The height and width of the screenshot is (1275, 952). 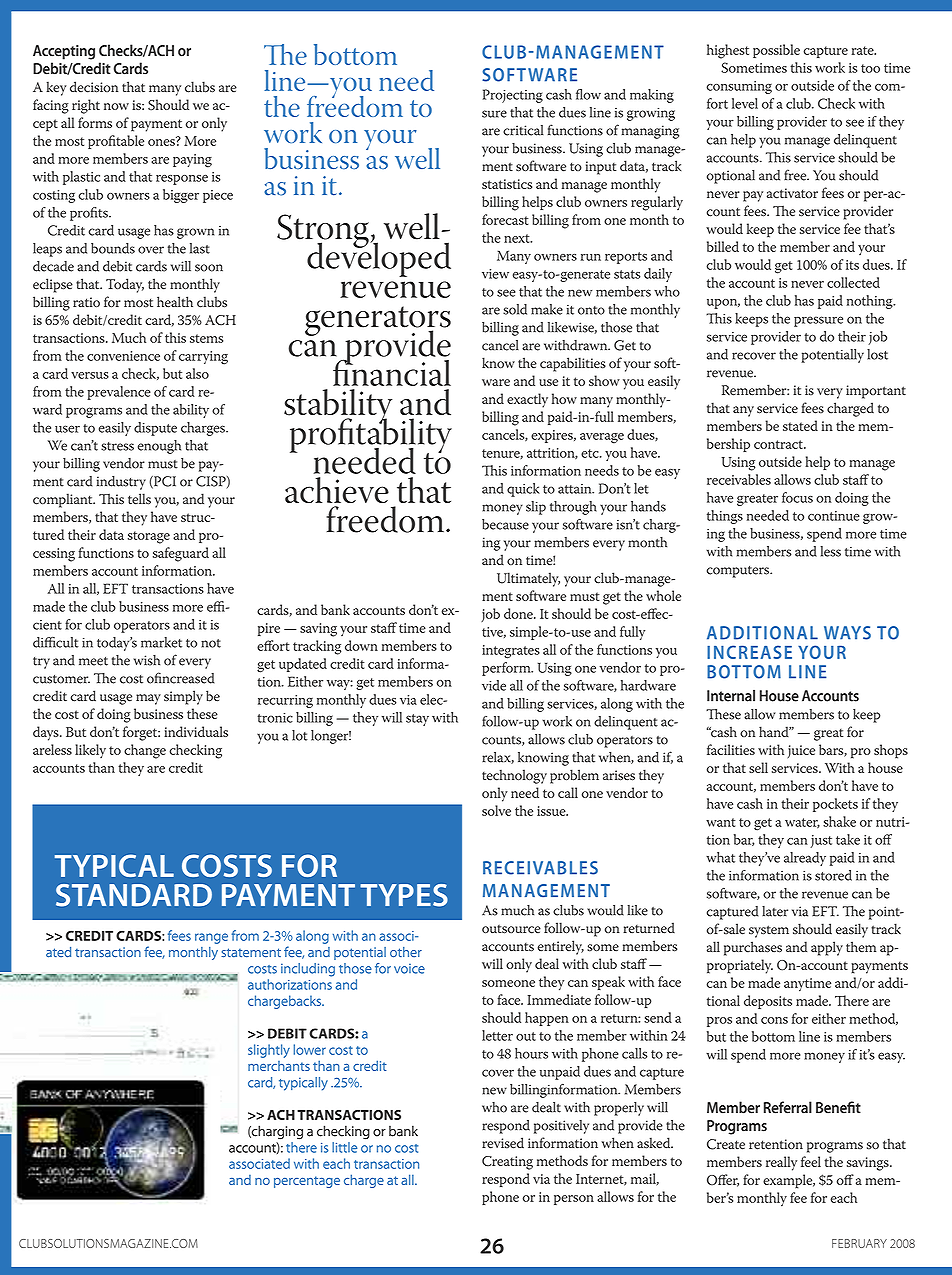 I want to click on Projecting, so click(x=513, y=96).
